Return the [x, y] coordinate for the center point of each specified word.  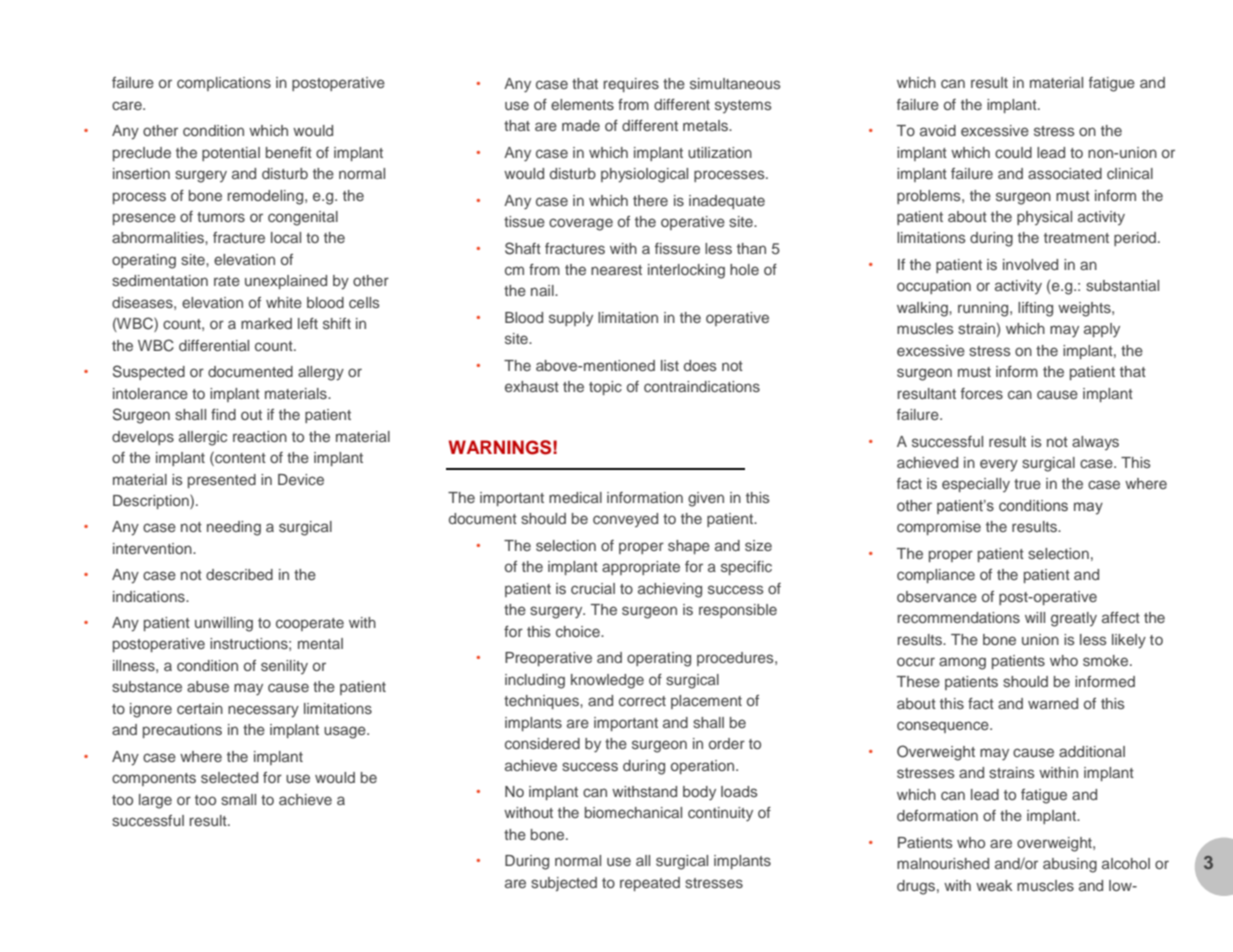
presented [222, 481]
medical [575, 497]
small [238, 799]
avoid [938, 130]
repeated [650, 884]
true [1027, 484]
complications [224, 84]
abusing [1070, 865]
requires [631, 85]
